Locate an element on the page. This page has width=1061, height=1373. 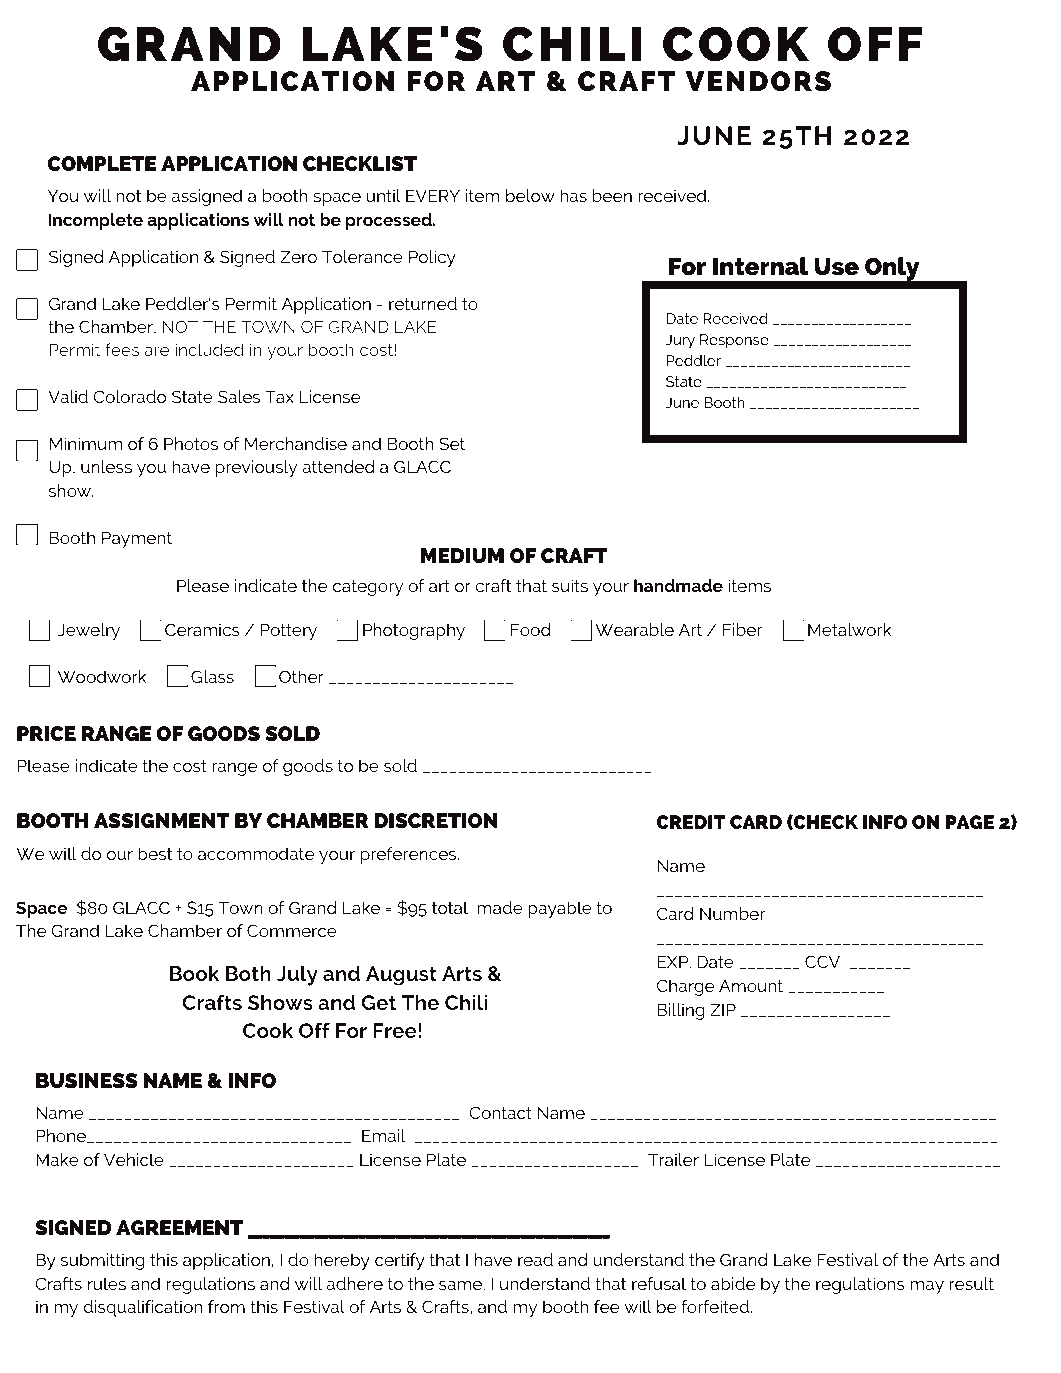
below is located at coordinates (530, 195).
